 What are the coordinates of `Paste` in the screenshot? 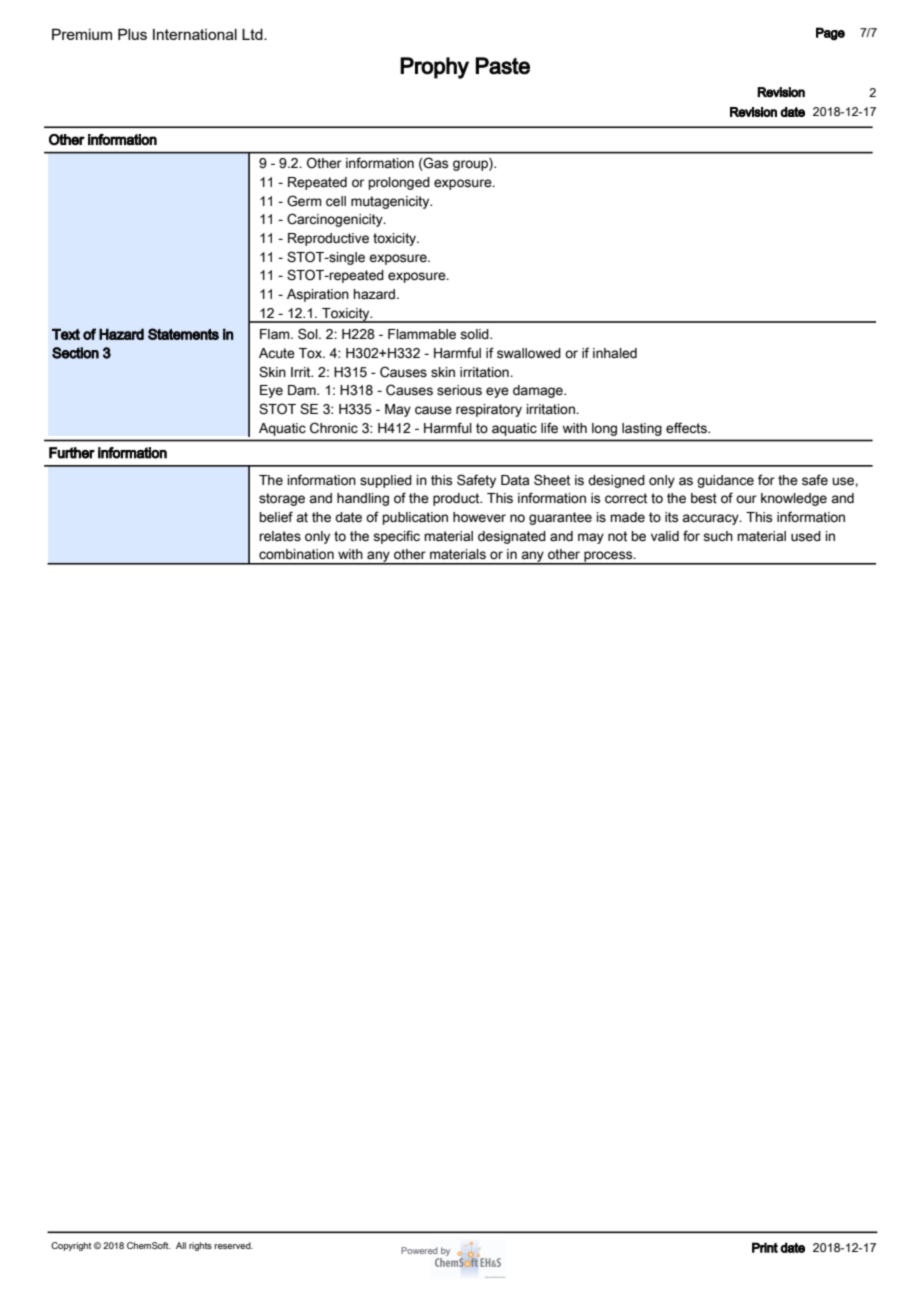 It's located at (503, 66).
